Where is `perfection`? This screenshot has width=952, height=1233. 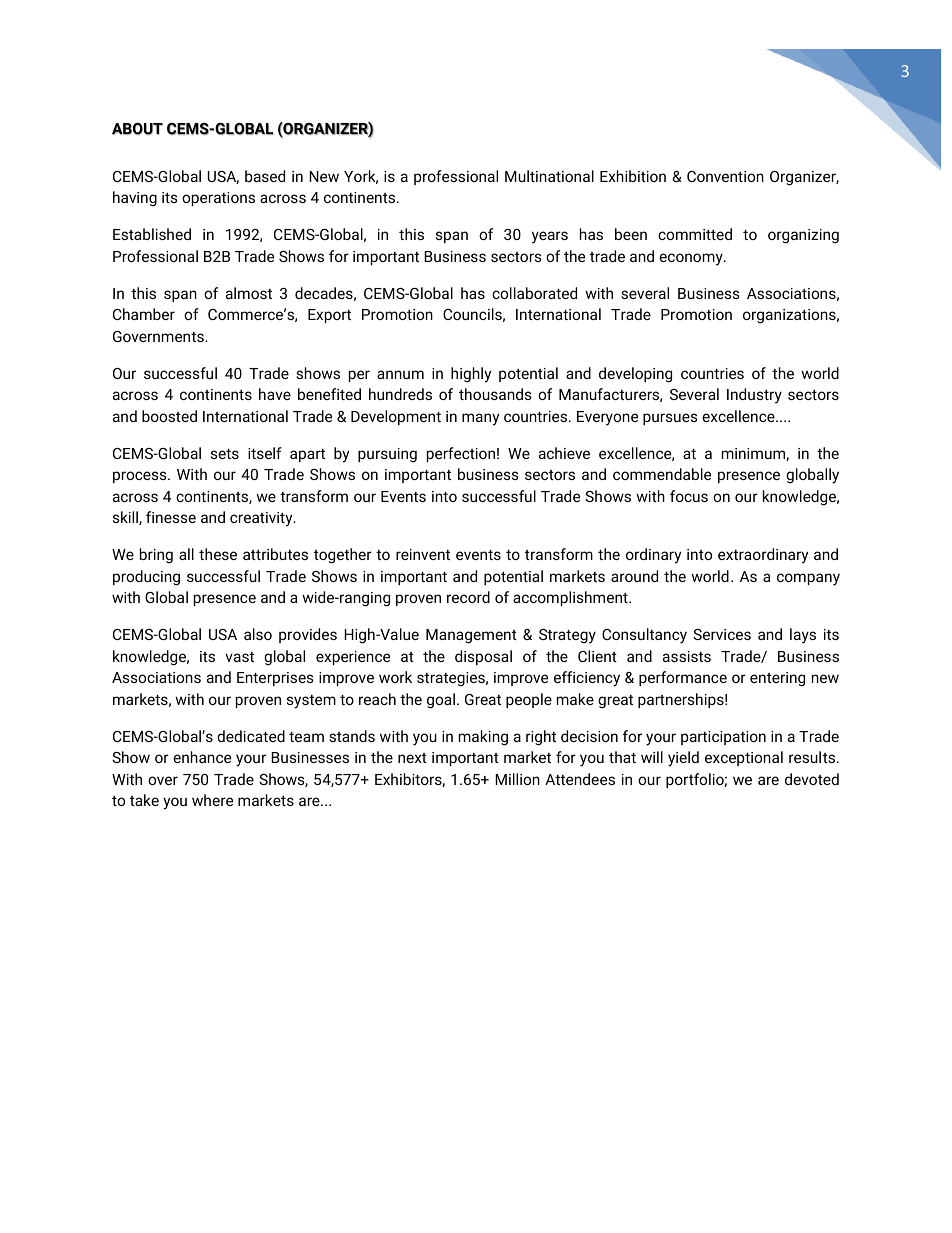 perfection is located at coordinates (461, 454).
